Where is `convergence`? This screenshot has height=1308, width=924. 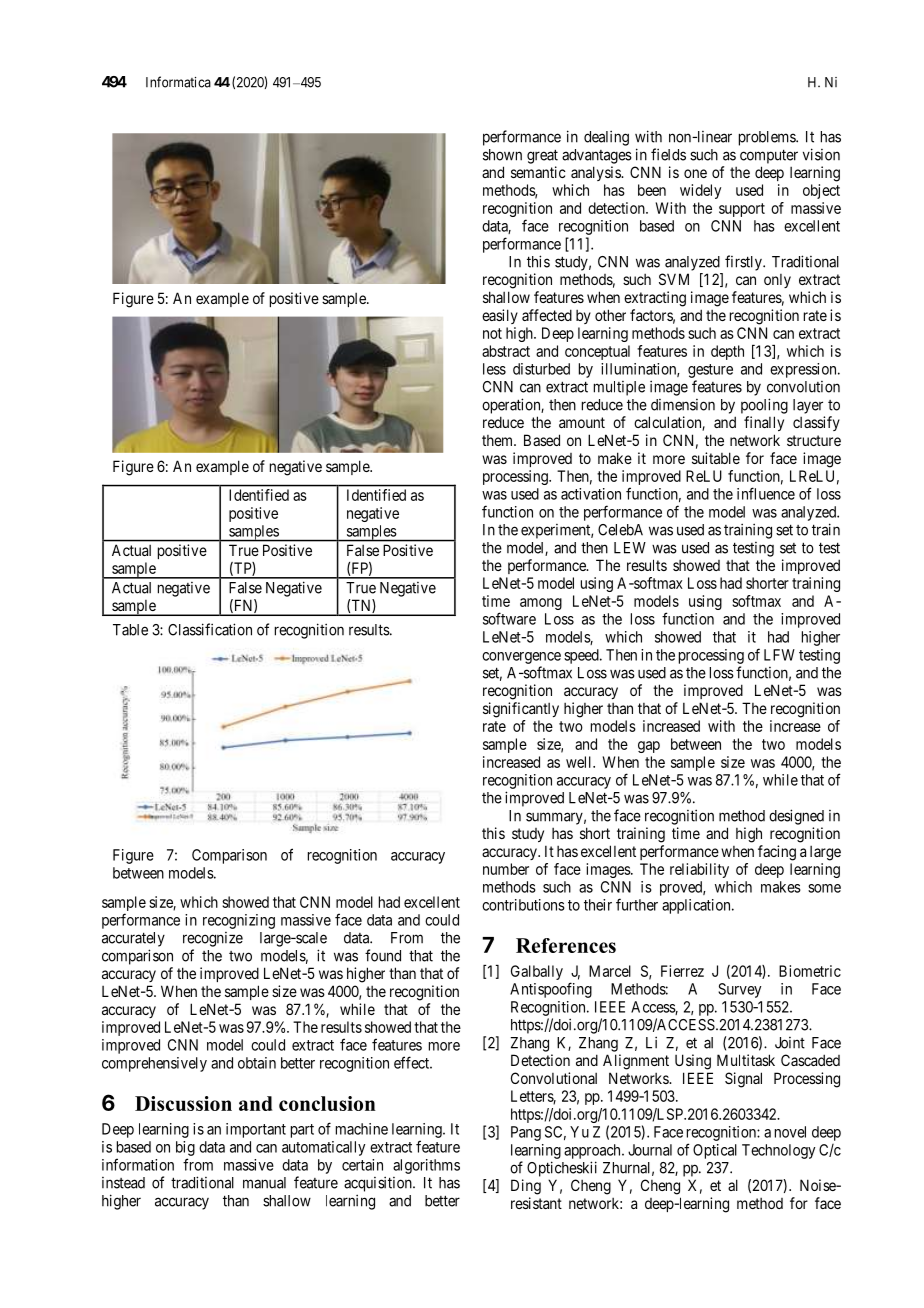
convergence is located at coordinates (521, 658).
